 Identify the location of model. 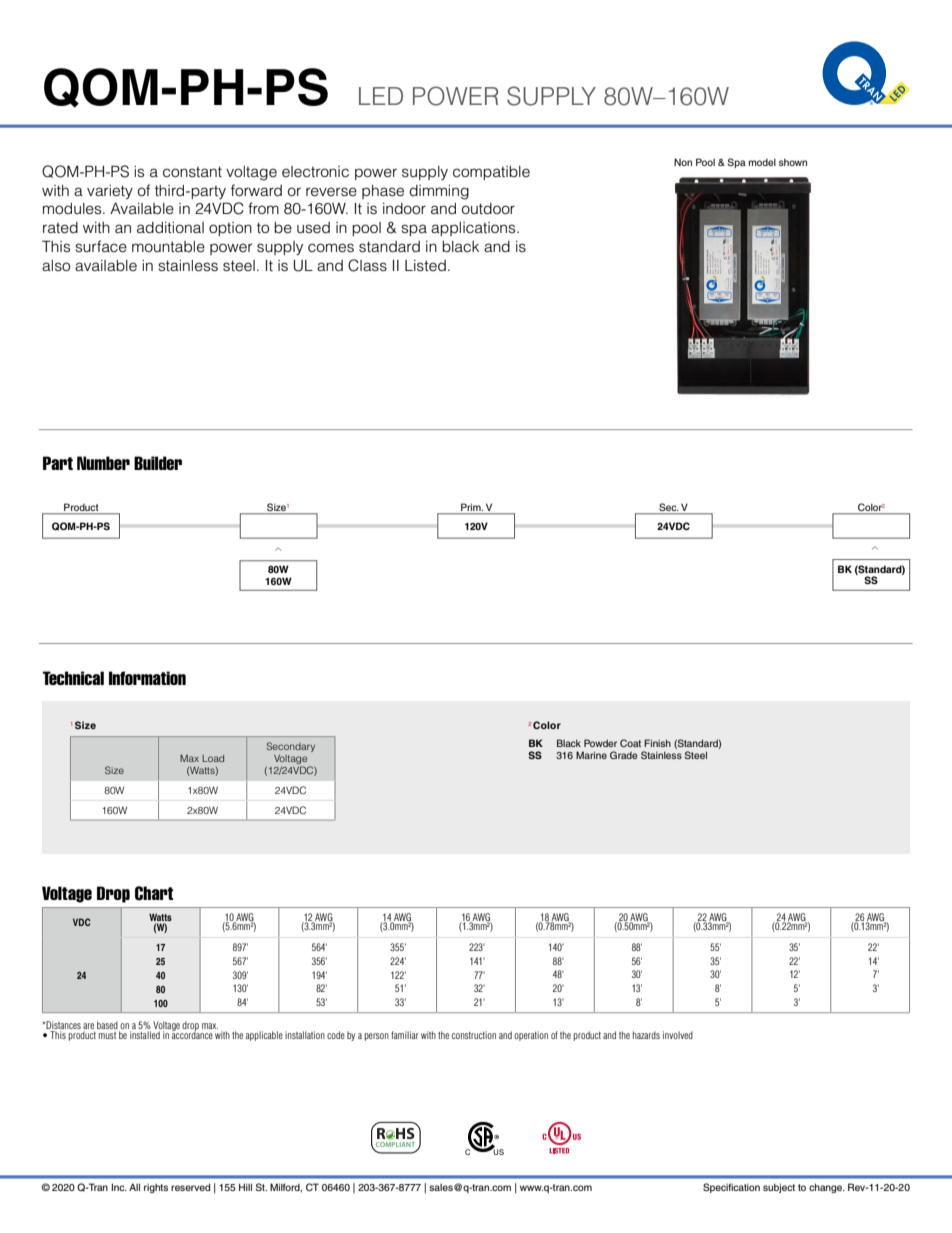
(762, 162).
